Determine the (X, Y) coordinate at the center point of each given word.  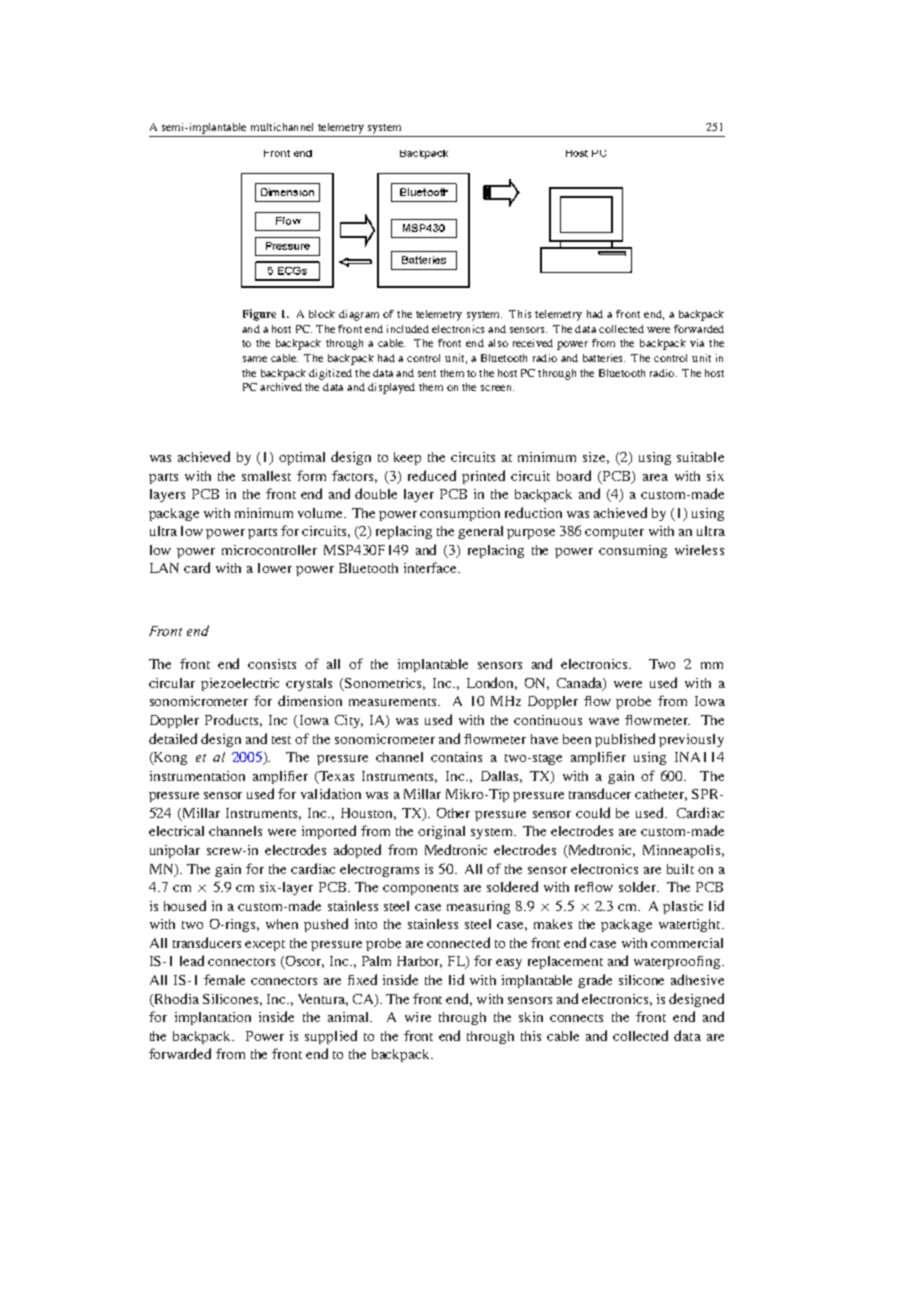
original (441, 832)
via (697, 343)
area (655, 477)
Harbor (419, 962)
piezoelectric (240, 684)
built (680, 869)
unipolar (175, 851)
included (408, 329)
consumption (460, 514)
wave (604, 721)
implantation (213, 1018)
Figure (259, 315)
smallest (266, 476)
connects (576, 1018)
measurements (394, 702)
